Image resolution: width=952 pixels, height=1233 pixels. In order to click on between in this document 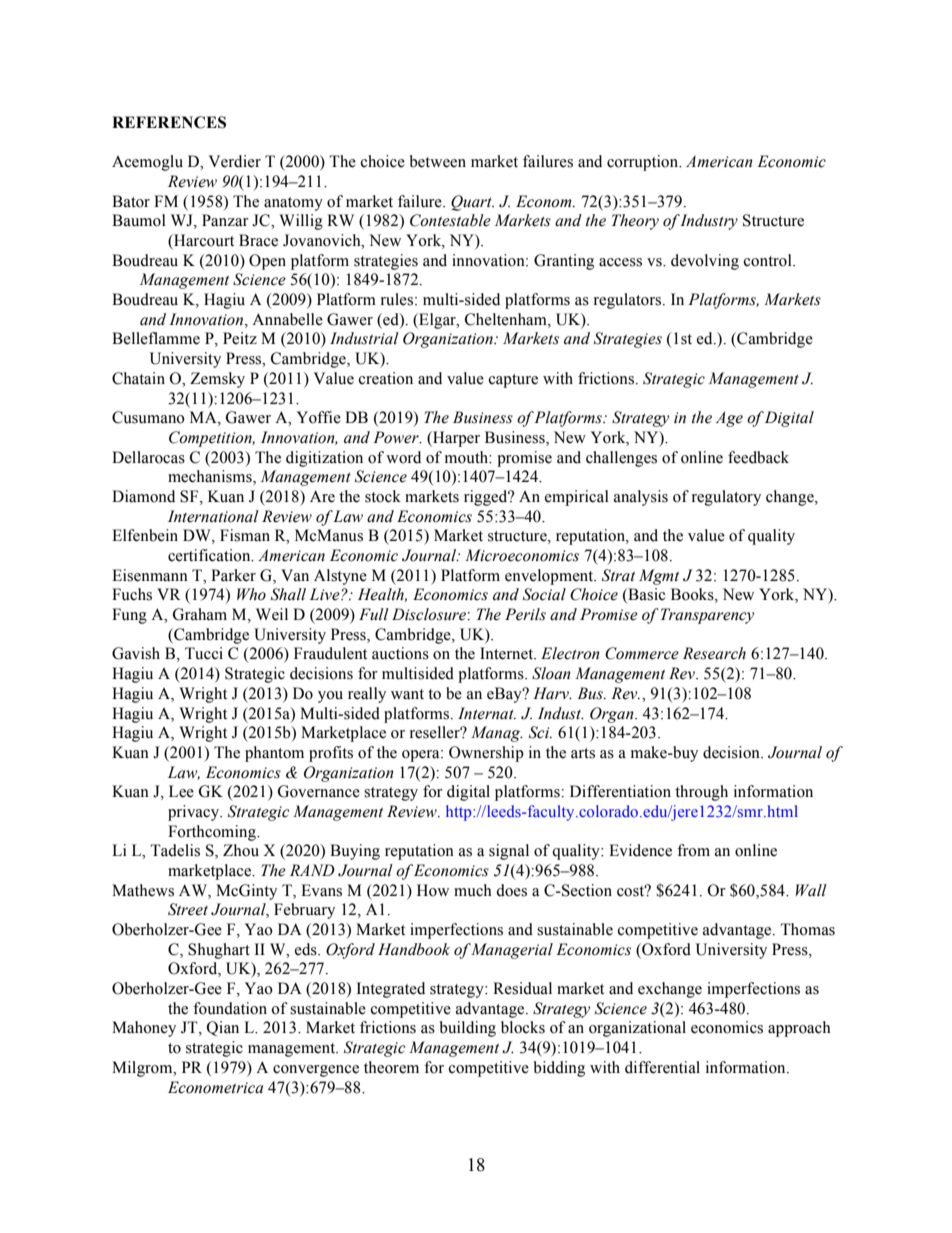, I will do `click(438, 161)`.
